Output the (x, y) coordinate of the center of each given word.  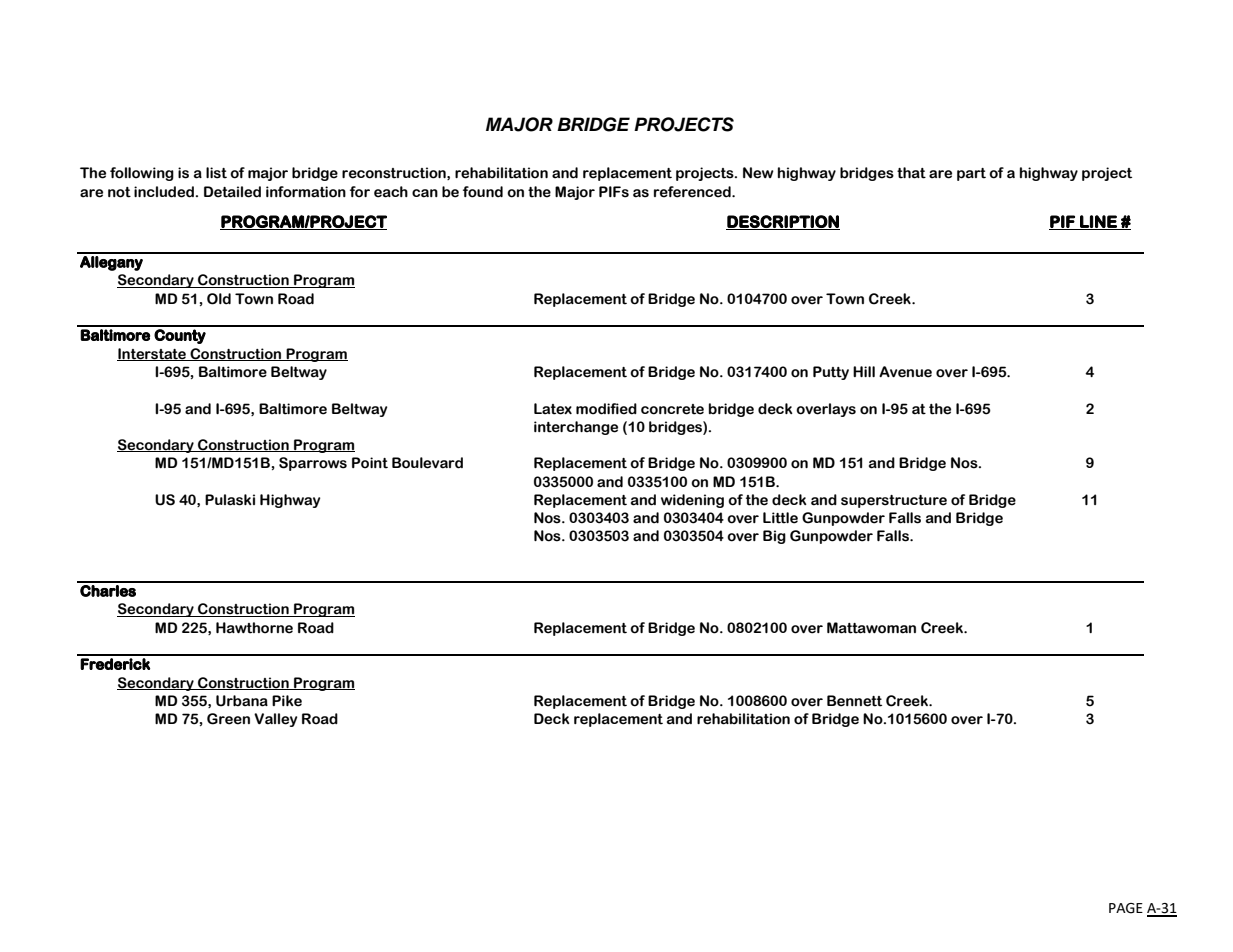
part (971, 174)
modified (606, 409)
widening (692, 501)
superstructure (894, 501)
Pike (287, 701)
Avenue (905, 372)
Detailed (232, 192)
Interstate (152, 354)
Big (774, 537)
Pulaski (230, 500)
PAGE (1126, 908)
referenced (693, 192)
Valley (275, 720)
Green (228, 719)
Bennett (854, 701)
